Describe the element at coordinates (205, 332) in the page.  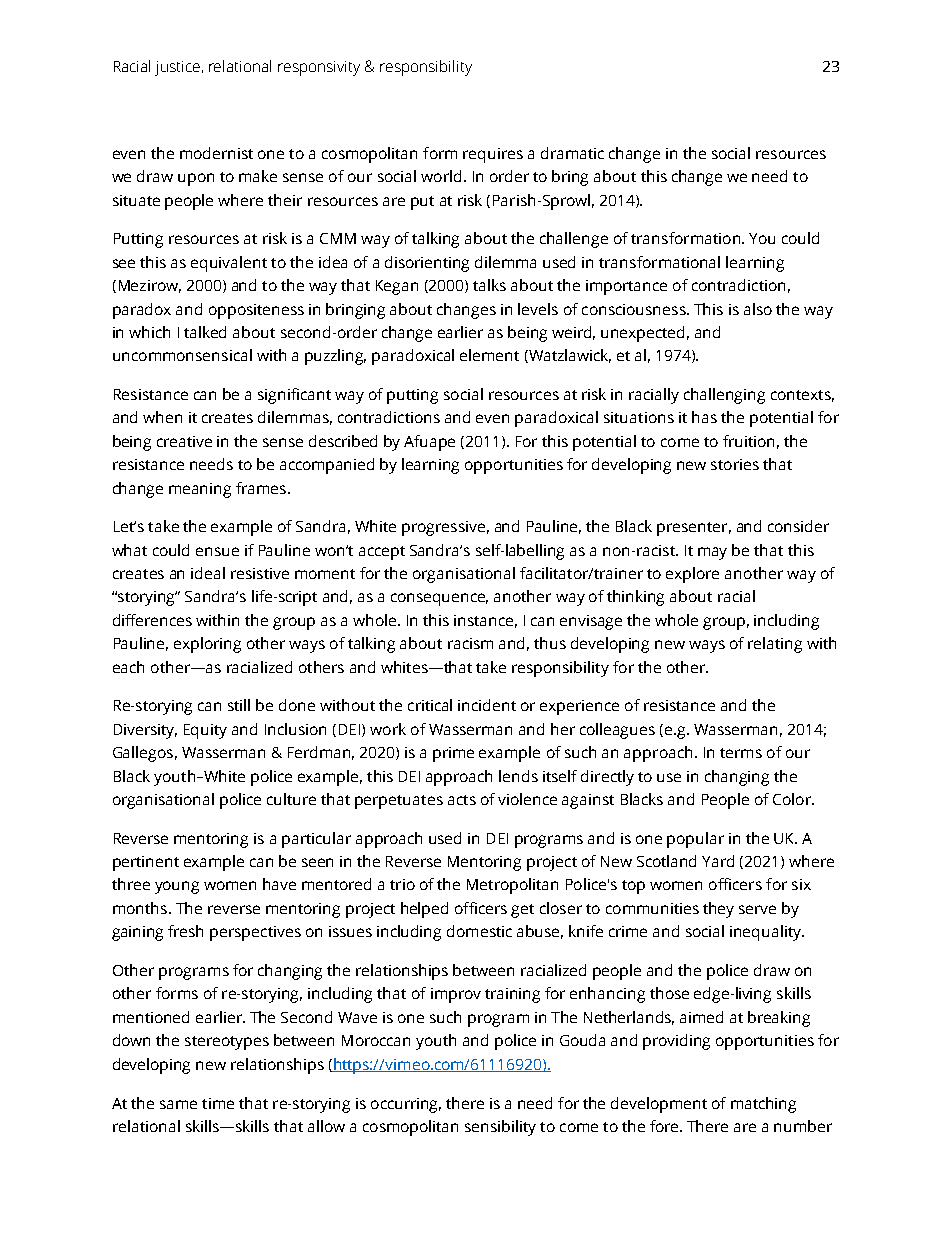
I see `talked` at that location.
